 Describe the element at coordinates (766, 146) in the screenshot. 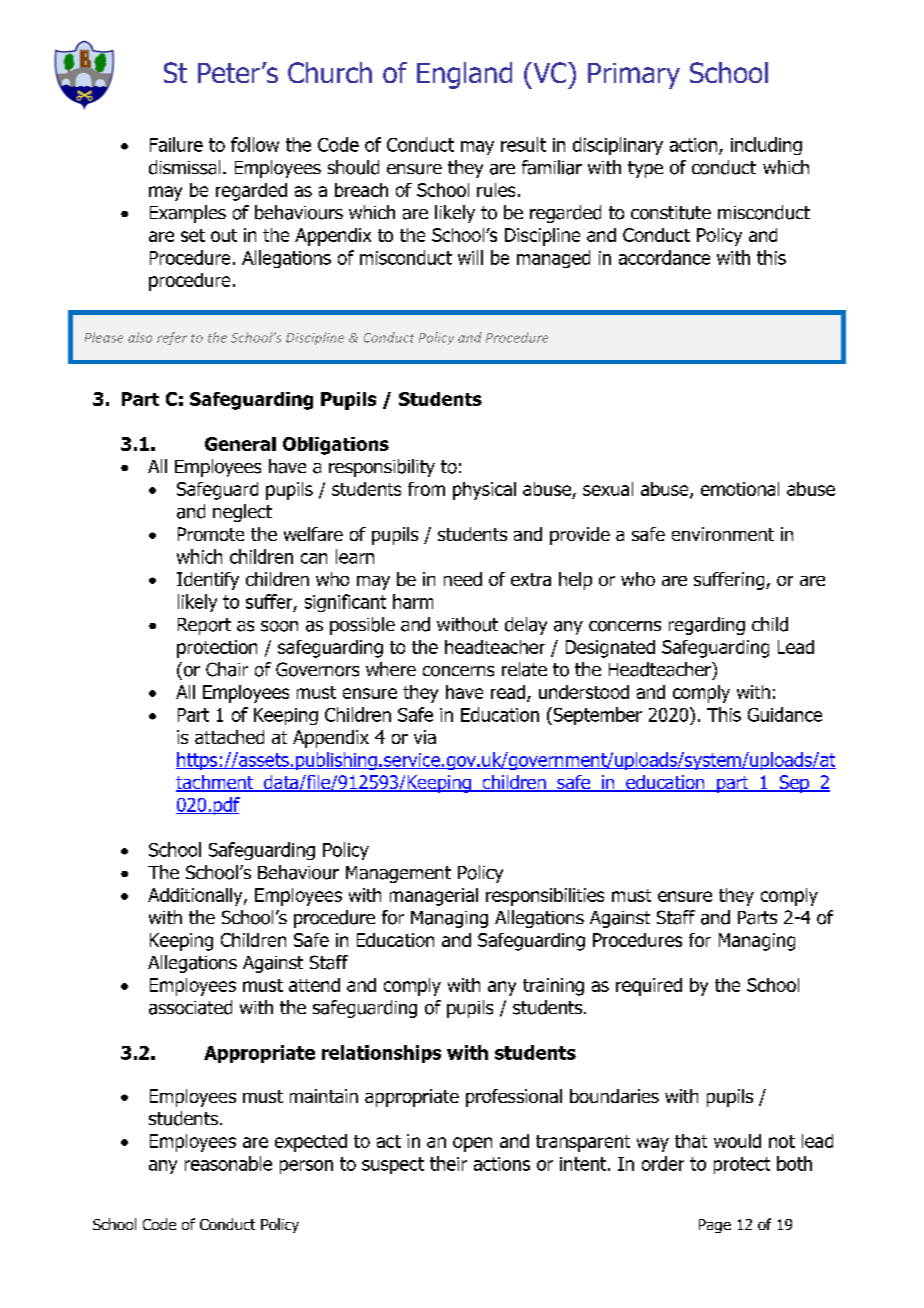

I see `including` at that location.
